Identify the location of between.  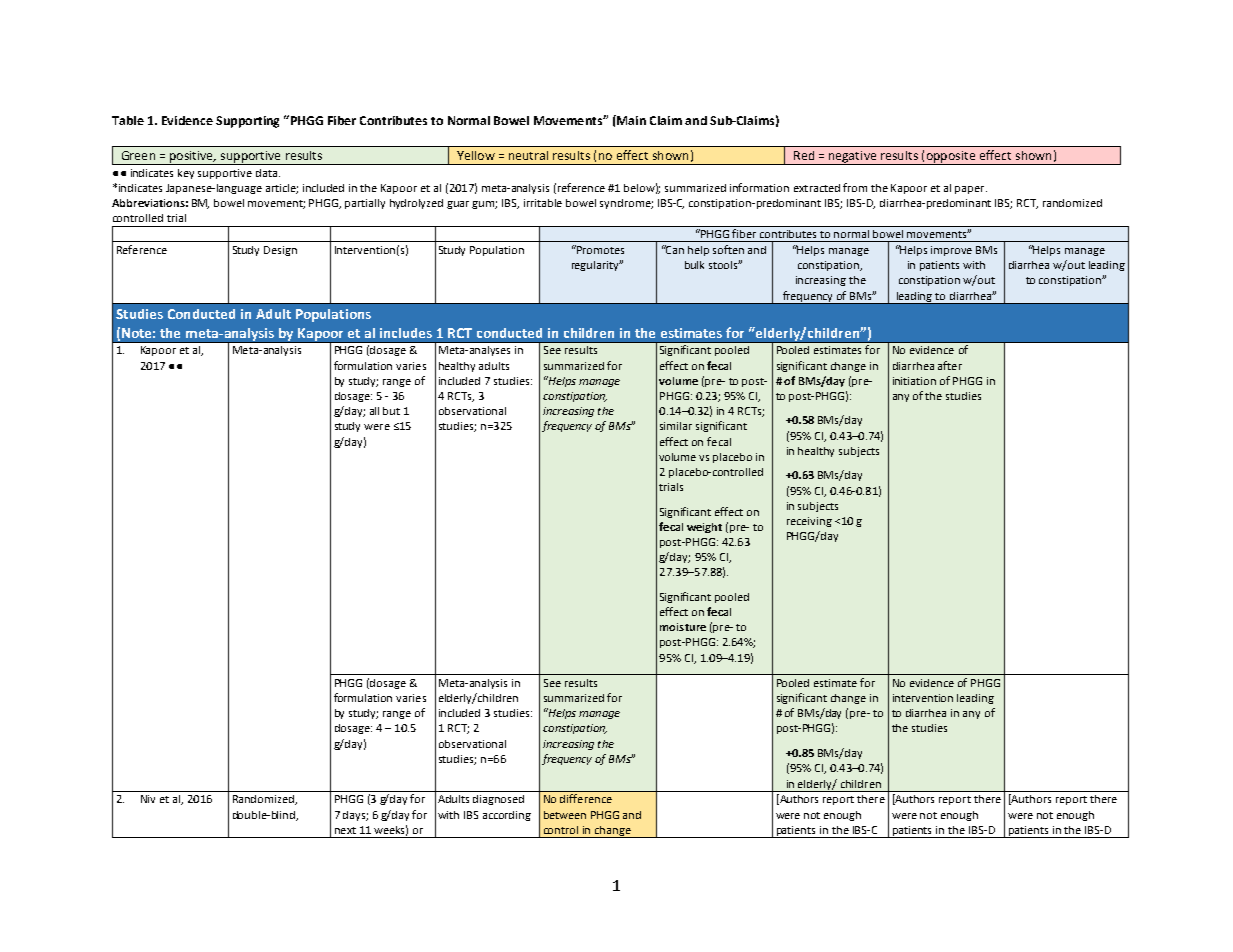
(565, 815).
